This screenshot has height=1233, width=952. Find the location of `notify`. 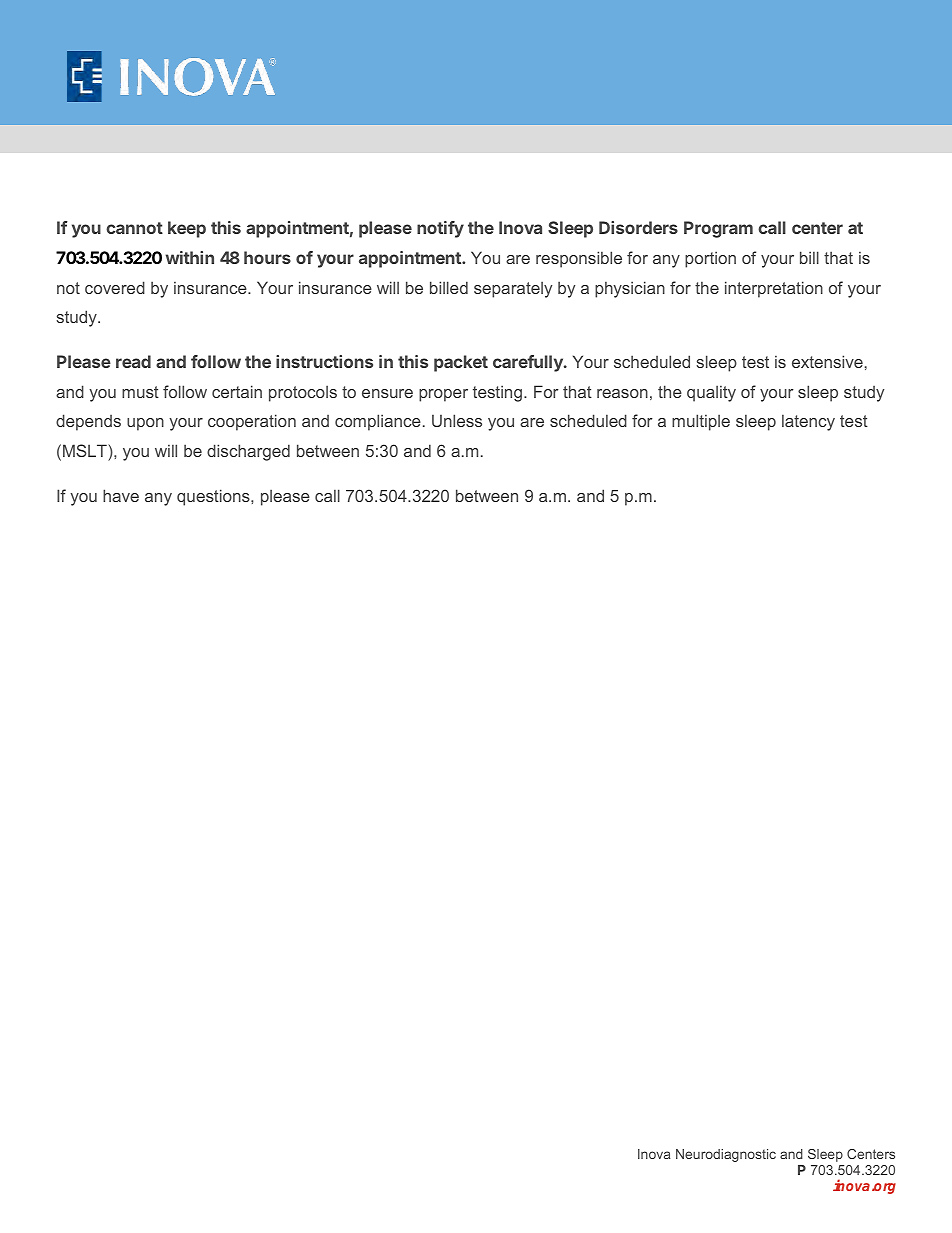

notify is located at coordinates (440, 229).
